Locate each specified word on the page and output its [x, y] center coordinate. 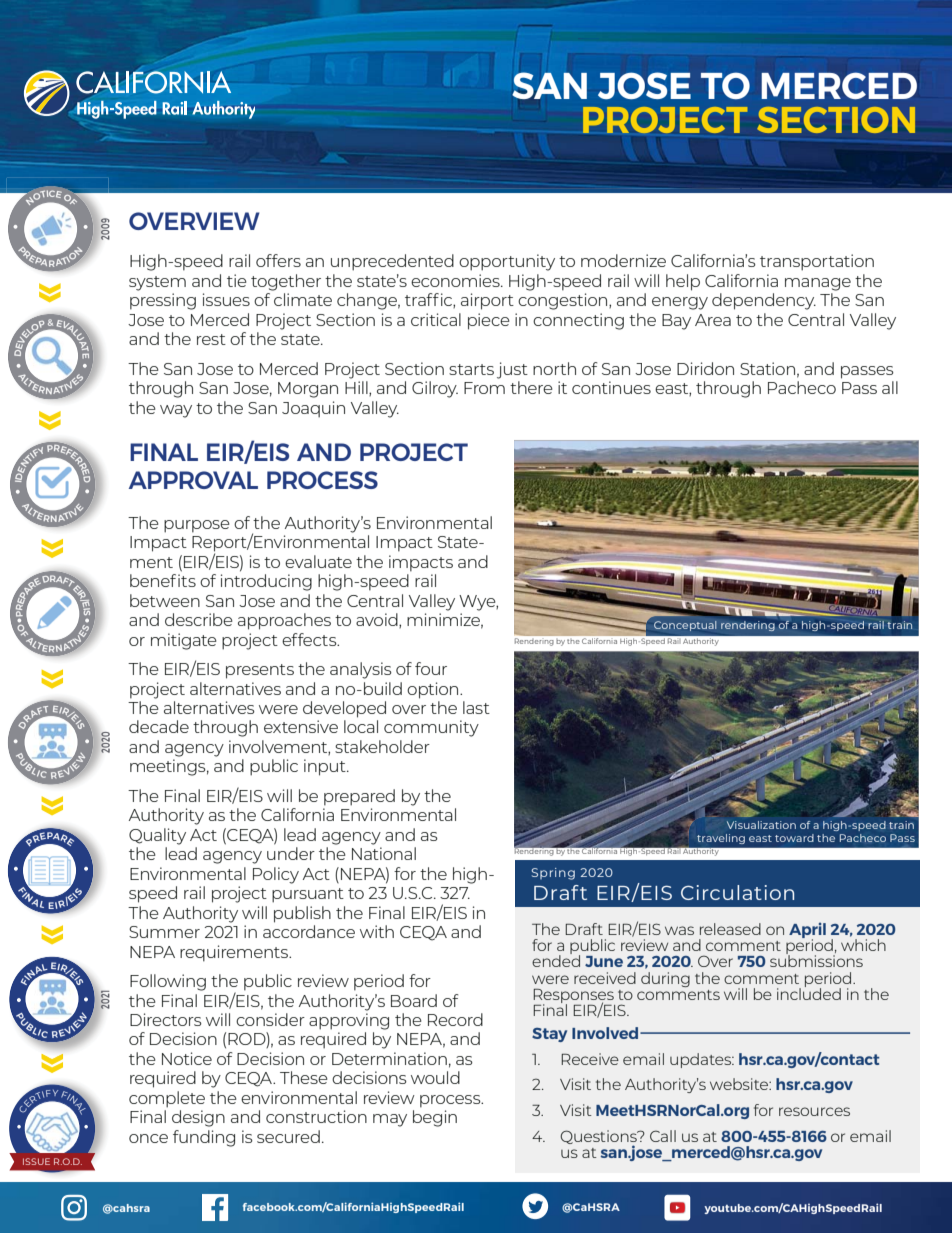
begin [435, 1118]
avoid [378, 620]
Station [767, 368]
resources [814, 1111]
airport [487, 301]
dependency [764, 301]
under [291, 853]
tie [237, 280]
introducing [266, 582]
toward [794, 838]
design [198, 1118]
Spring [553, 874]
